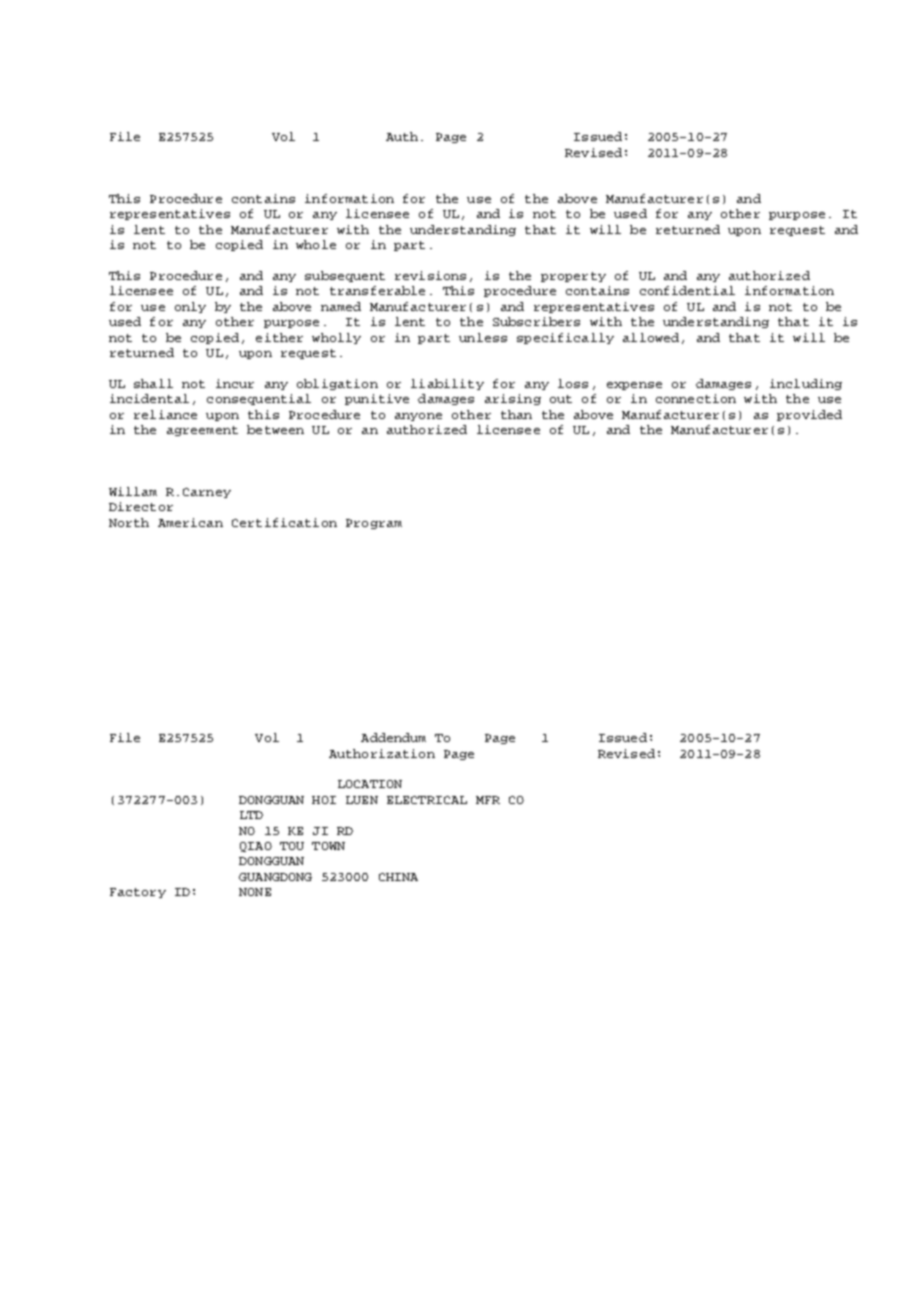 This document has width=924, height=1308. I want to click on confidential, so click(687, 290).
